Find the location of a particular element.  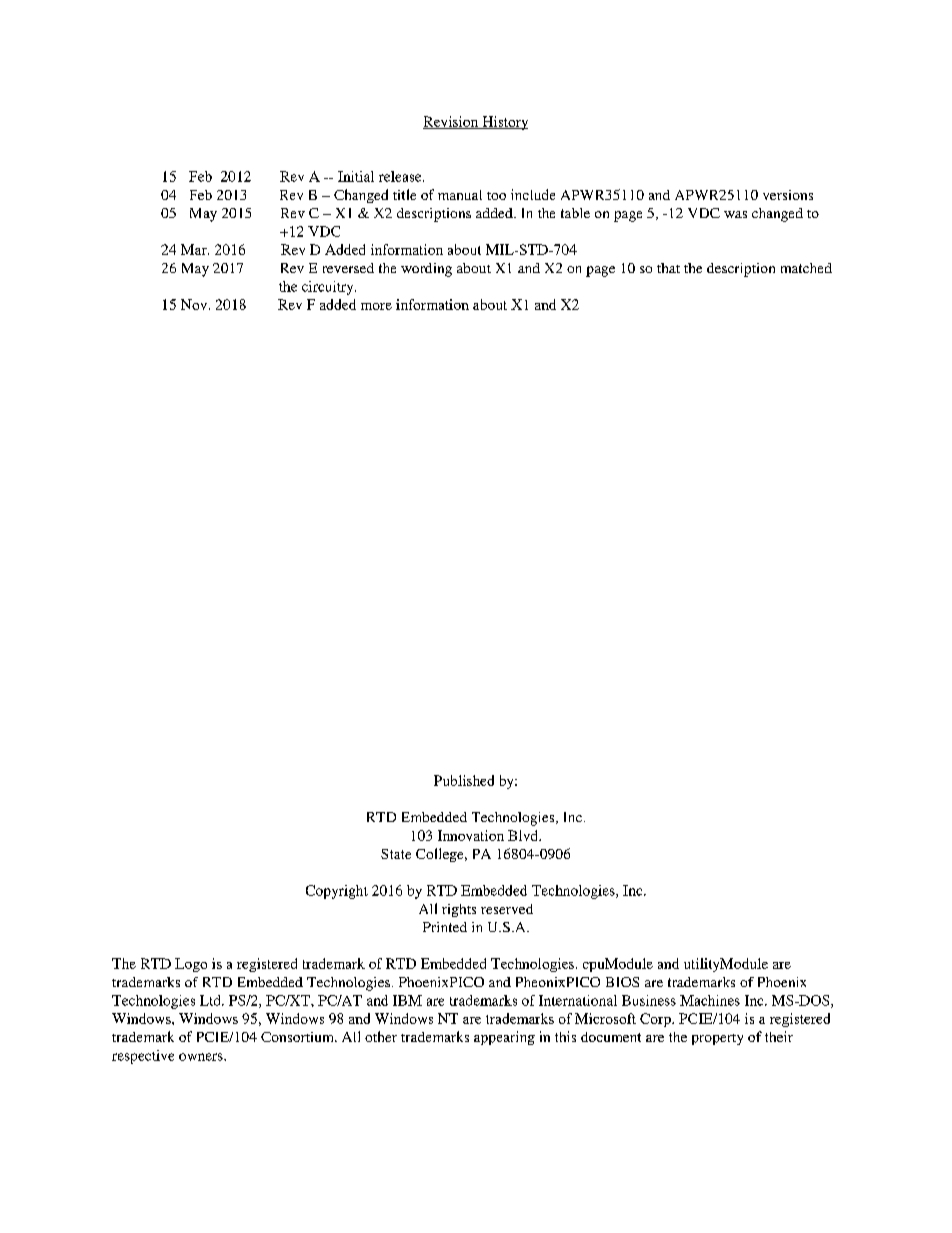

more is located at coordinates (376, 306).
